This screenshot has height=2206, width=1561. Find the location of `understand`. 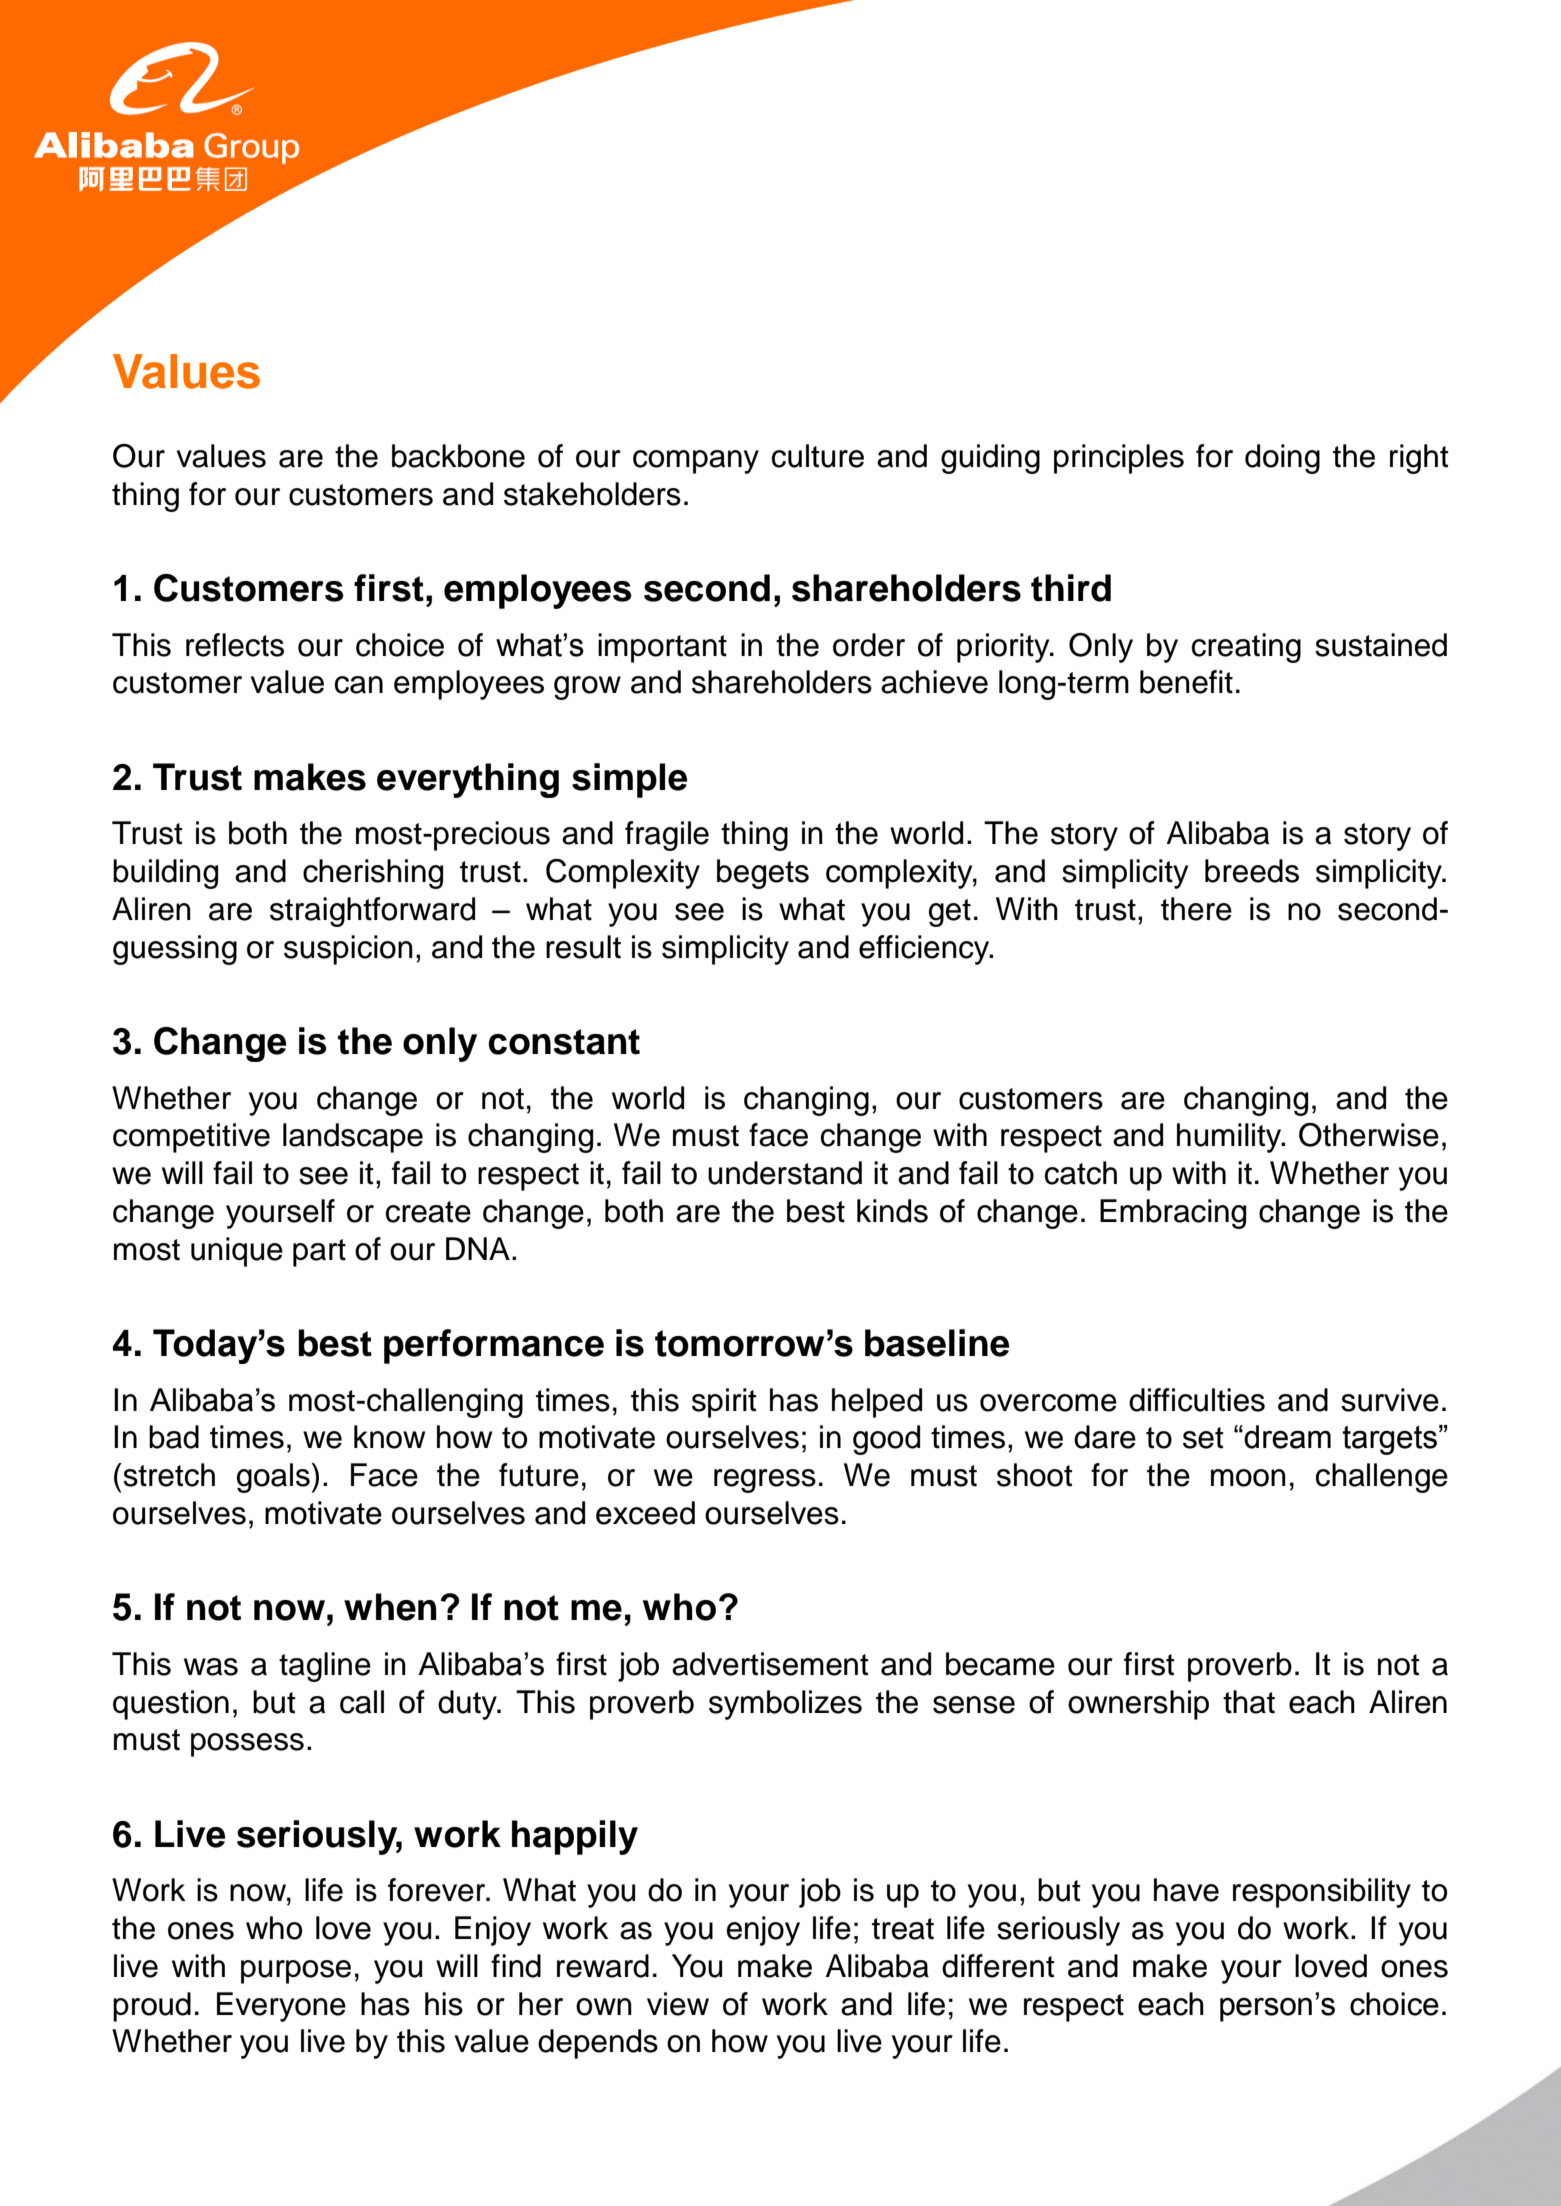

understand is located at coordinates (785, 1173).
